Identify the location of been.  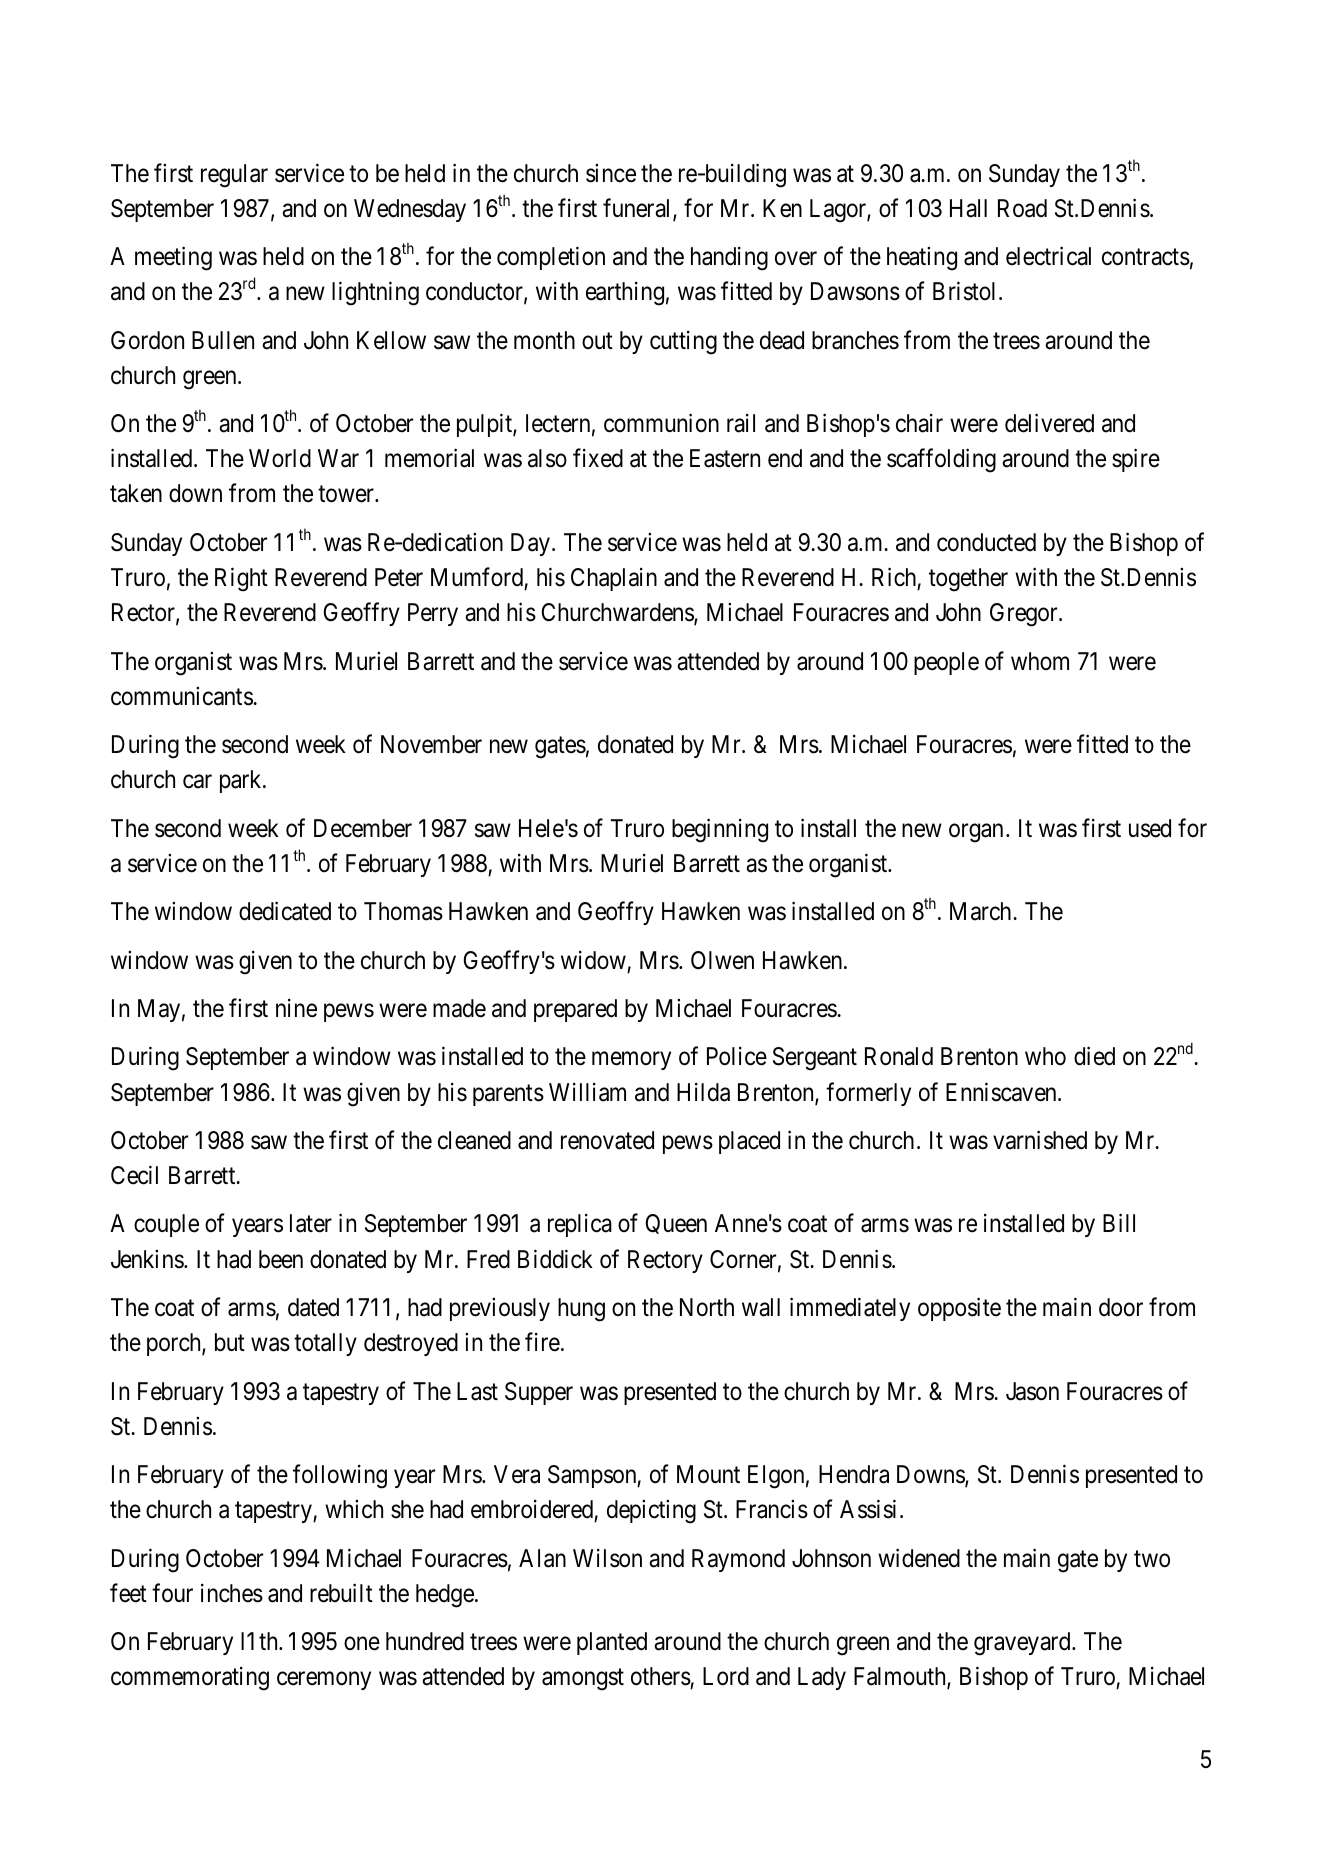
(281, 1259).
